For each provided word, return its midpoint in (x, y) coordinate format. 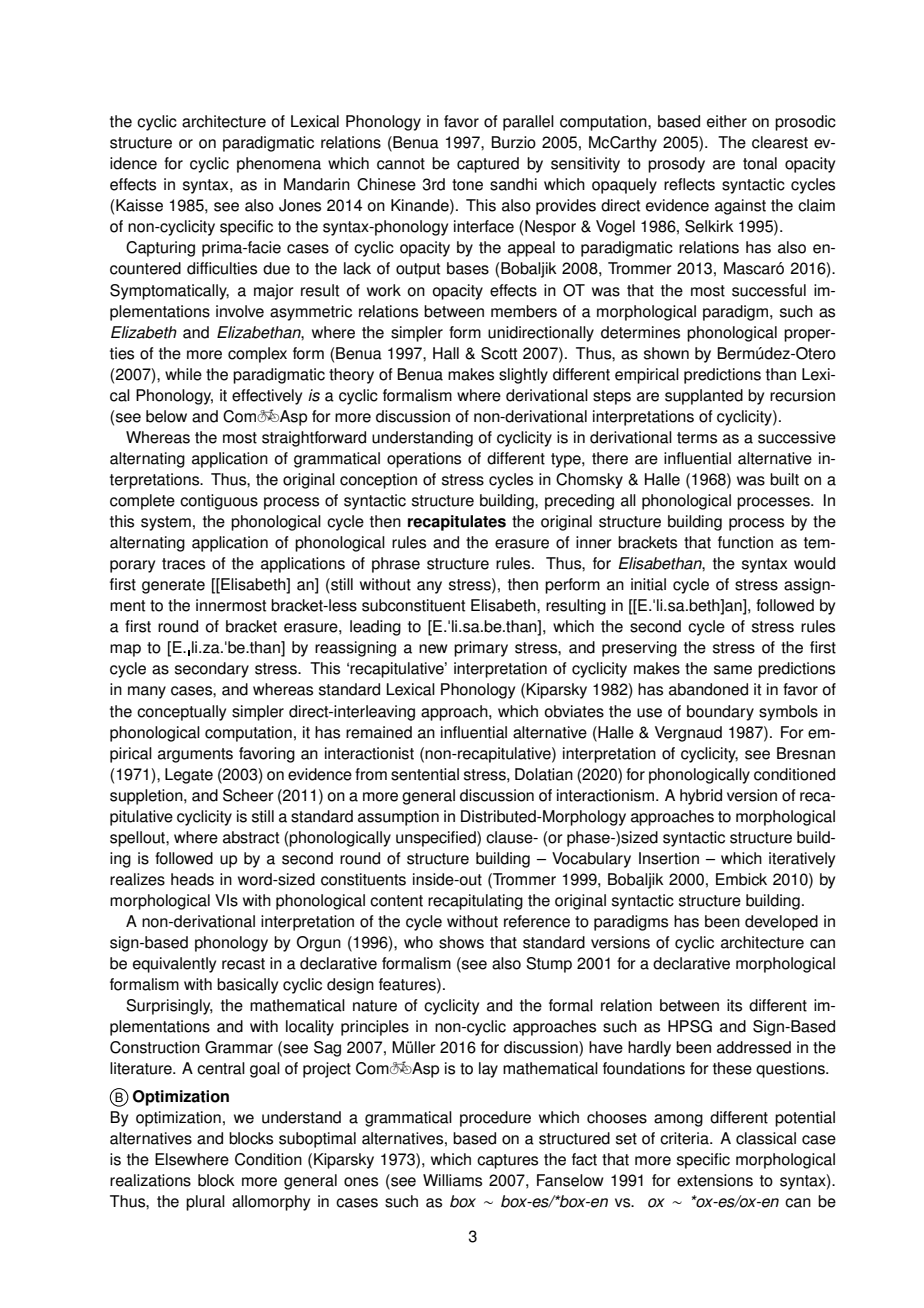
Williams (452, 1180)
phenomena (279, 165)
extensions (715, 1180)
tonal (760, 163)
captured (488, 165)
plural (205, 1203)
